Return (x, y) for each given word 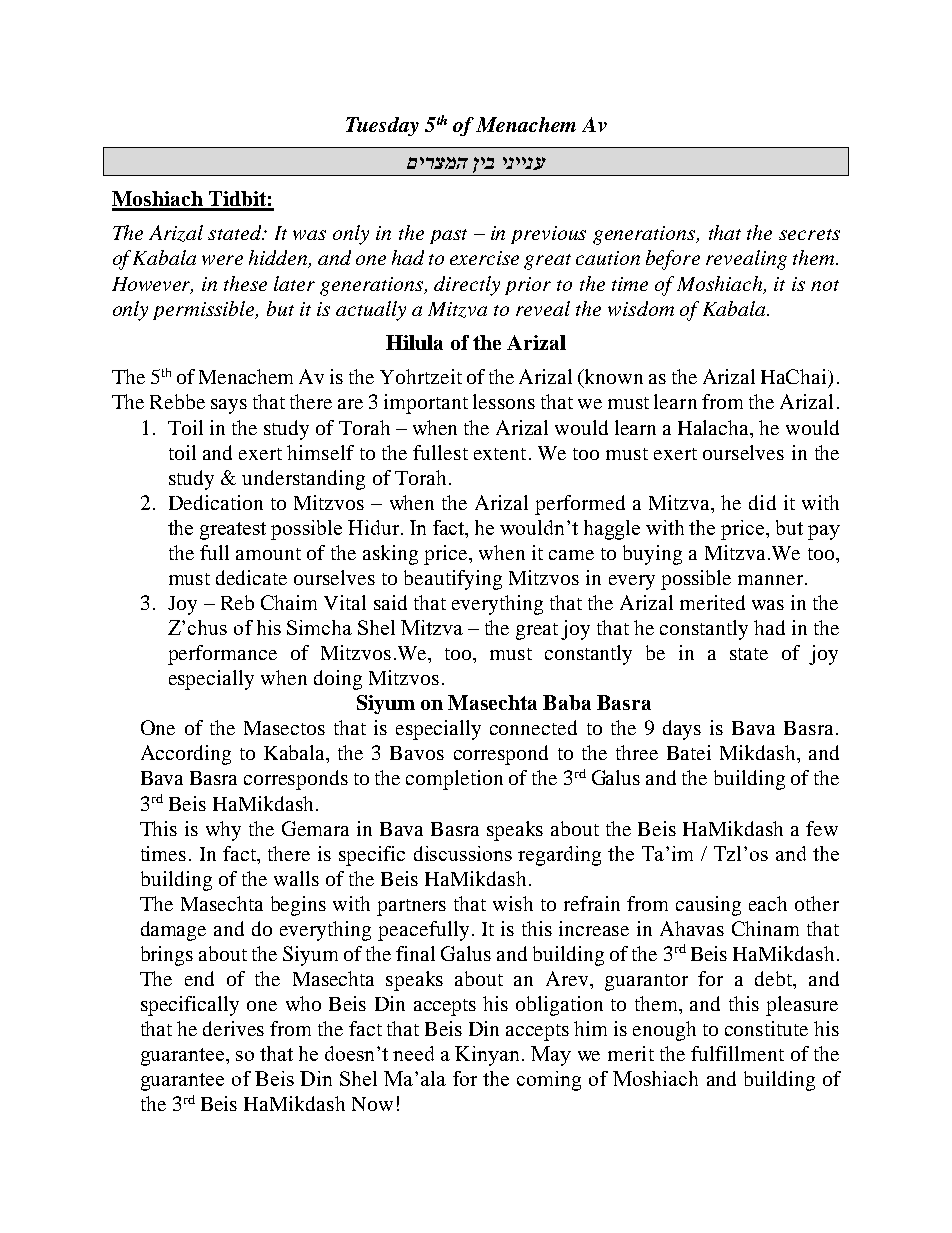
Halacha (715, 427)
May (551, 1056)
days (682, 730)
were (222, 260)
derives (233, 1028)
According (186, 755)
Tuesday (382, 126)
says (229, 406)
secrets (809, 234)
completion (454, 780)
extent (500, 454)
